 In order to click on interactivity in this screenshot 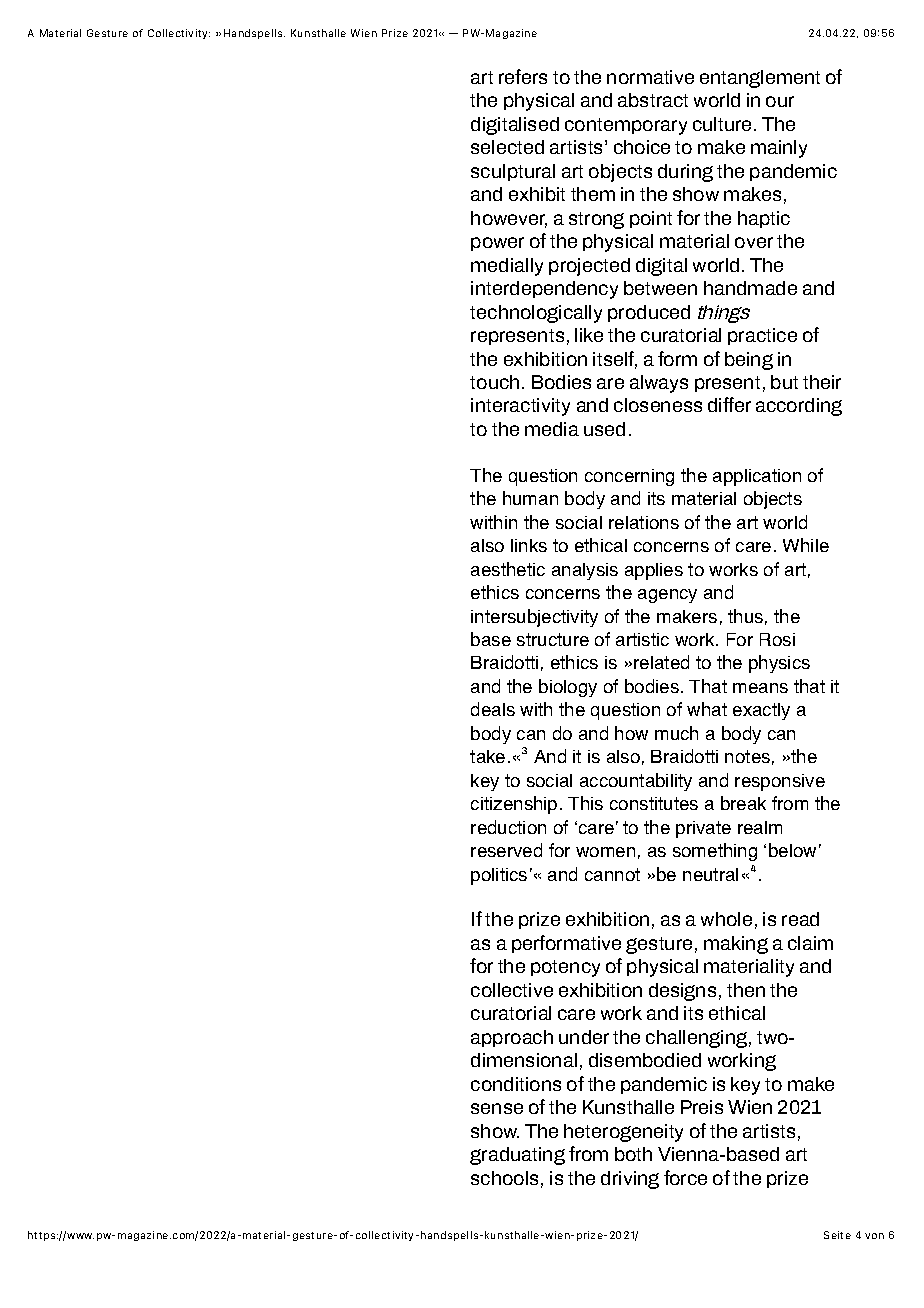, I will do `click(520, 407)`.
